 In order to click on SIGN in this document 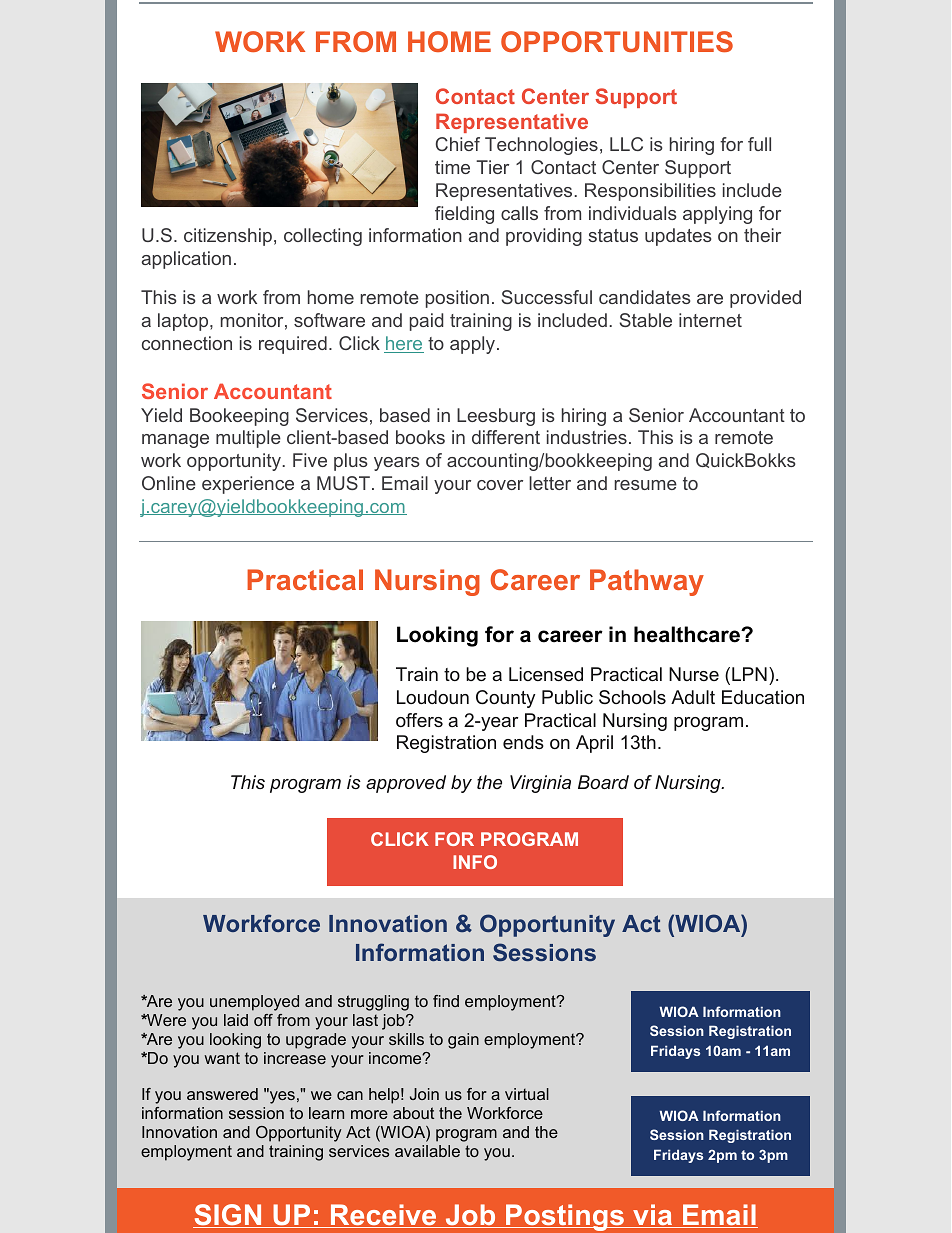, I will do `click(228, 1216)`.
